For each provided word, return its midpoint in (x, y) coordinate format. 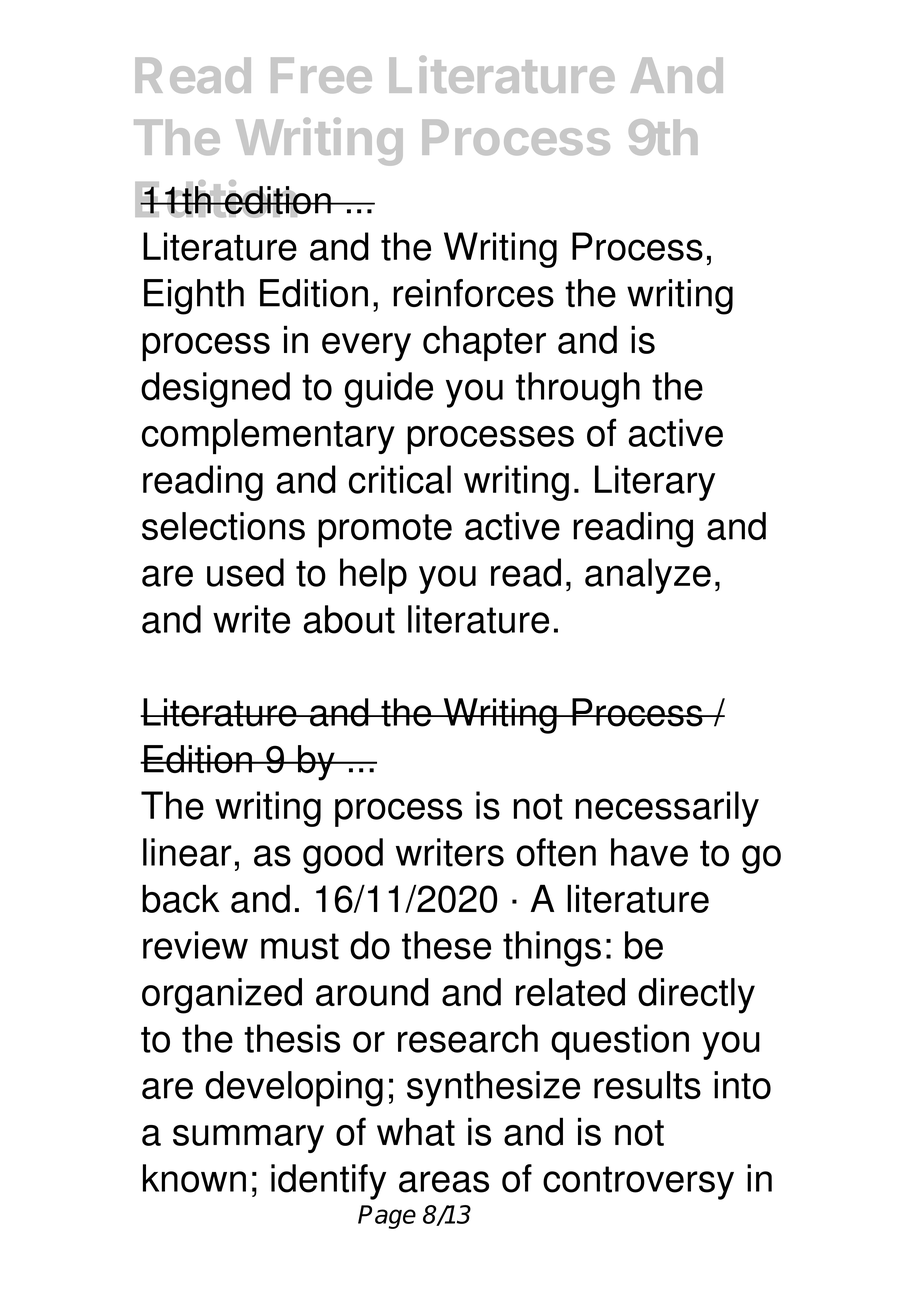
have (649, 852)
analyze (648, 576)
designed (215, 390)
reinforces (473, 293)
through (578, 390)
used (245, 572)
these (446, 945)
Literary (655, 483)
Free (321, 75)
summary (248, 1139)
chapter (484, 343)
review (195, 945)
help (373, 576)
